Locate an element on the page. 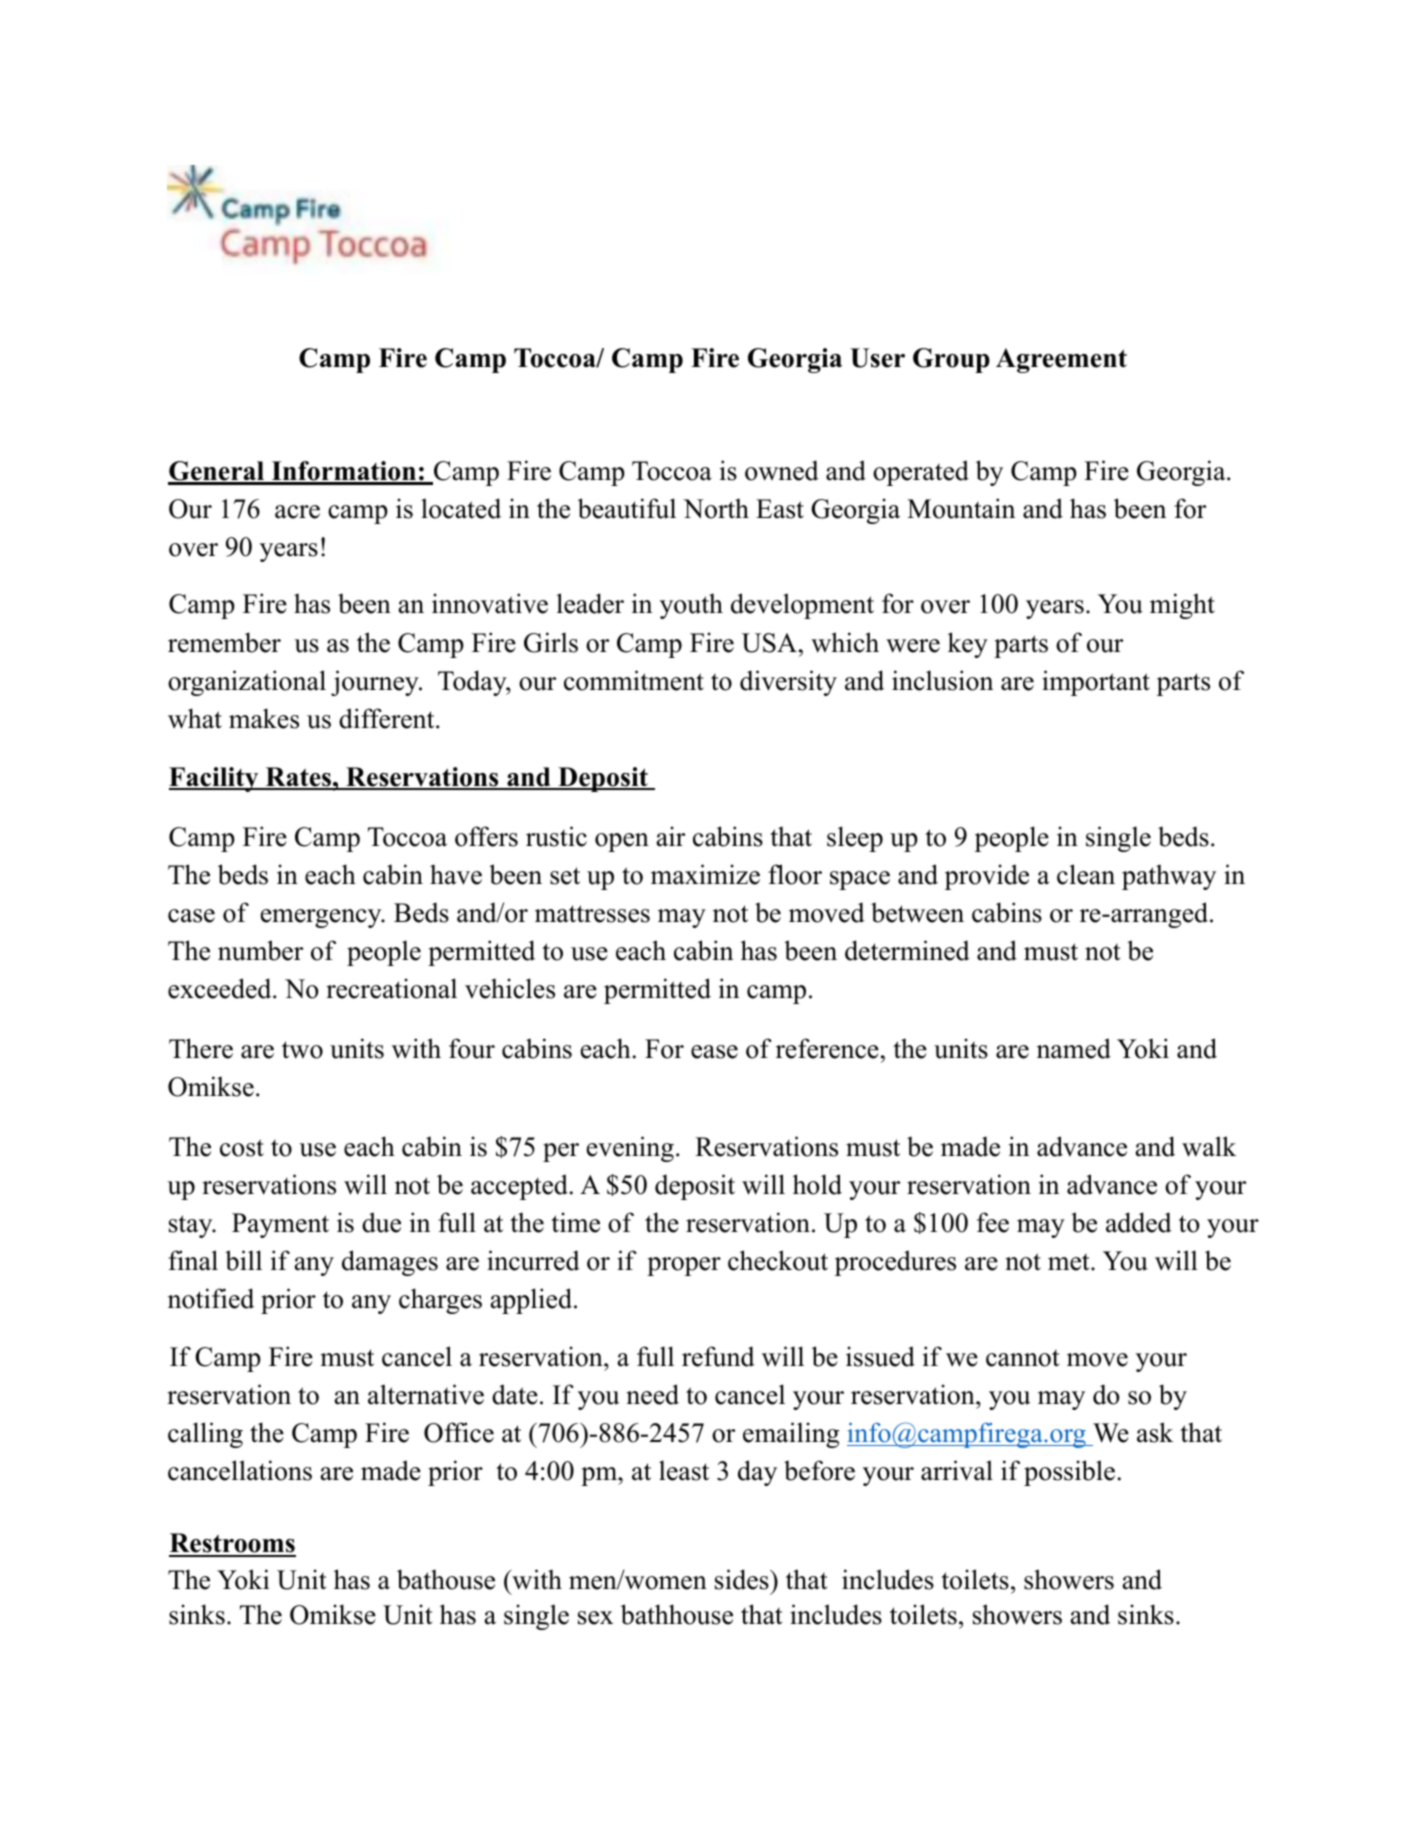  Facility is located at coordinates (215, 779).
